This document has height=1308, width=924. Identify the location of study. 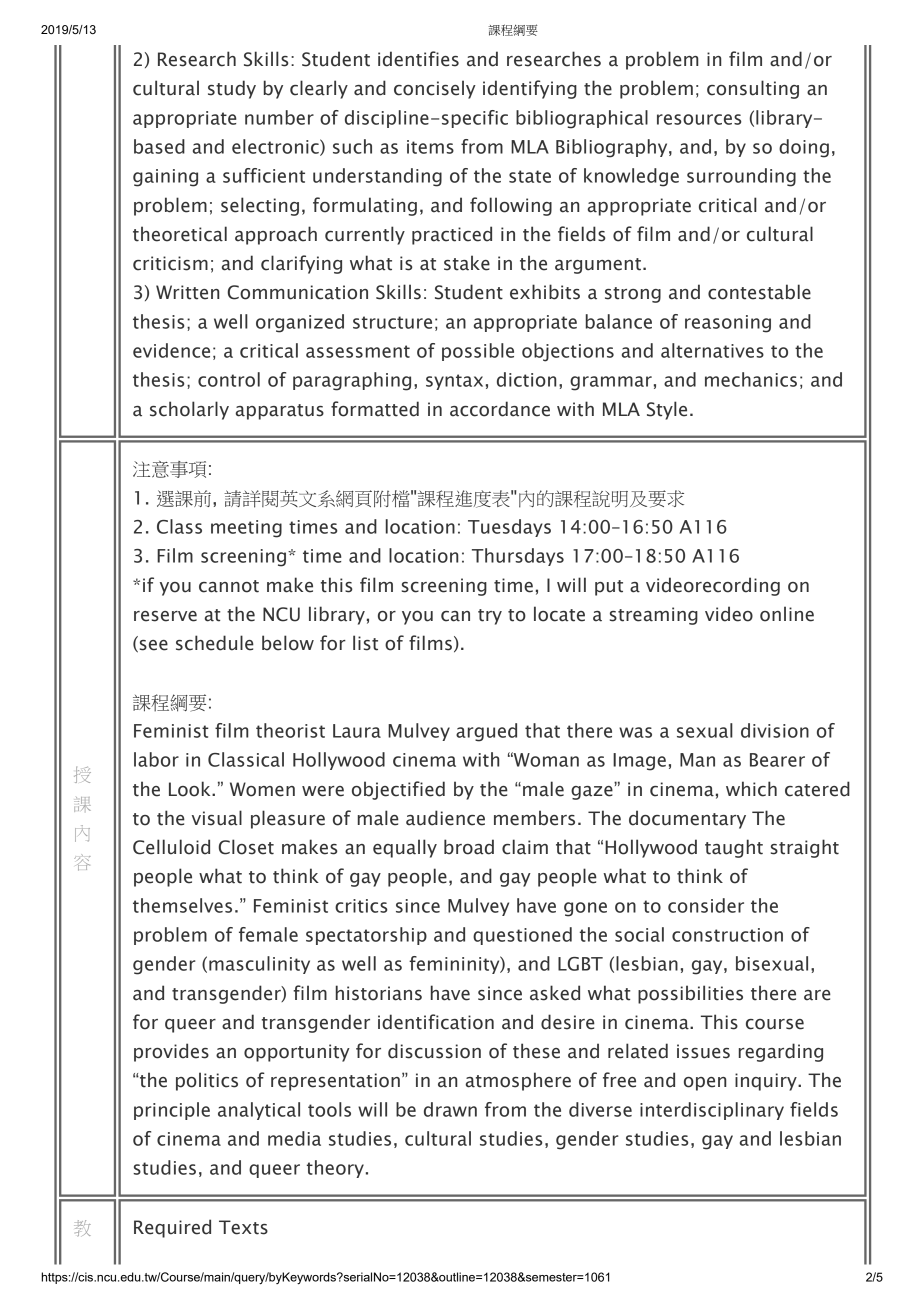
(232, 89).
